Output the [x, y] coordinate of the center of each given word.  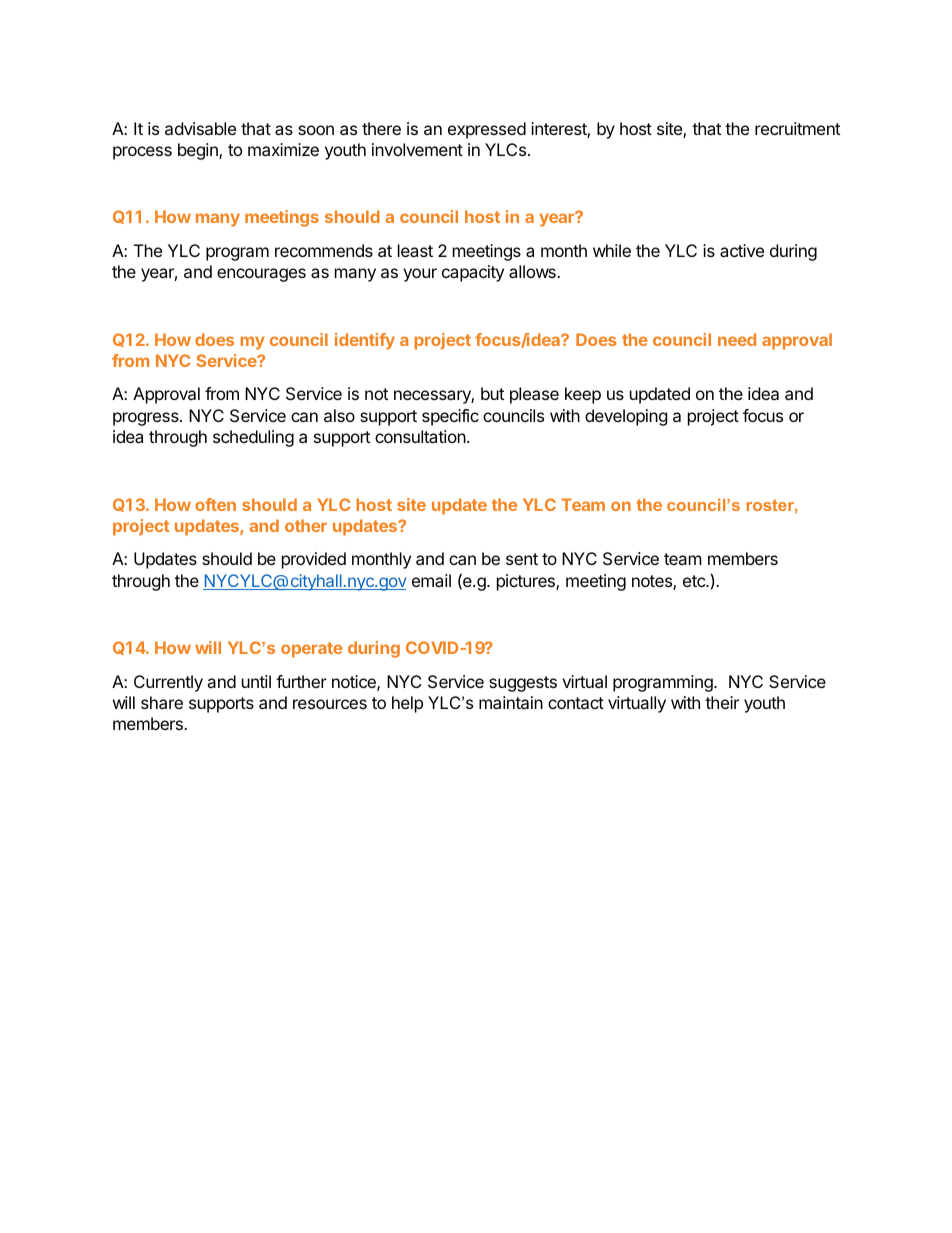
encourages [261, 275]
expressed [487, 130]
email [431, 580]
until [256, 681]
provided [314, 560]
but [492, 393]
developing [626, 417]
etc [695, 581]
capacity [473, 273]
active [742, 250]
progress [147, 419]
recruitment [797, 128]
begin [199, 151]
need [737, 339]
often [215, 504]
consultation [420, 436]
